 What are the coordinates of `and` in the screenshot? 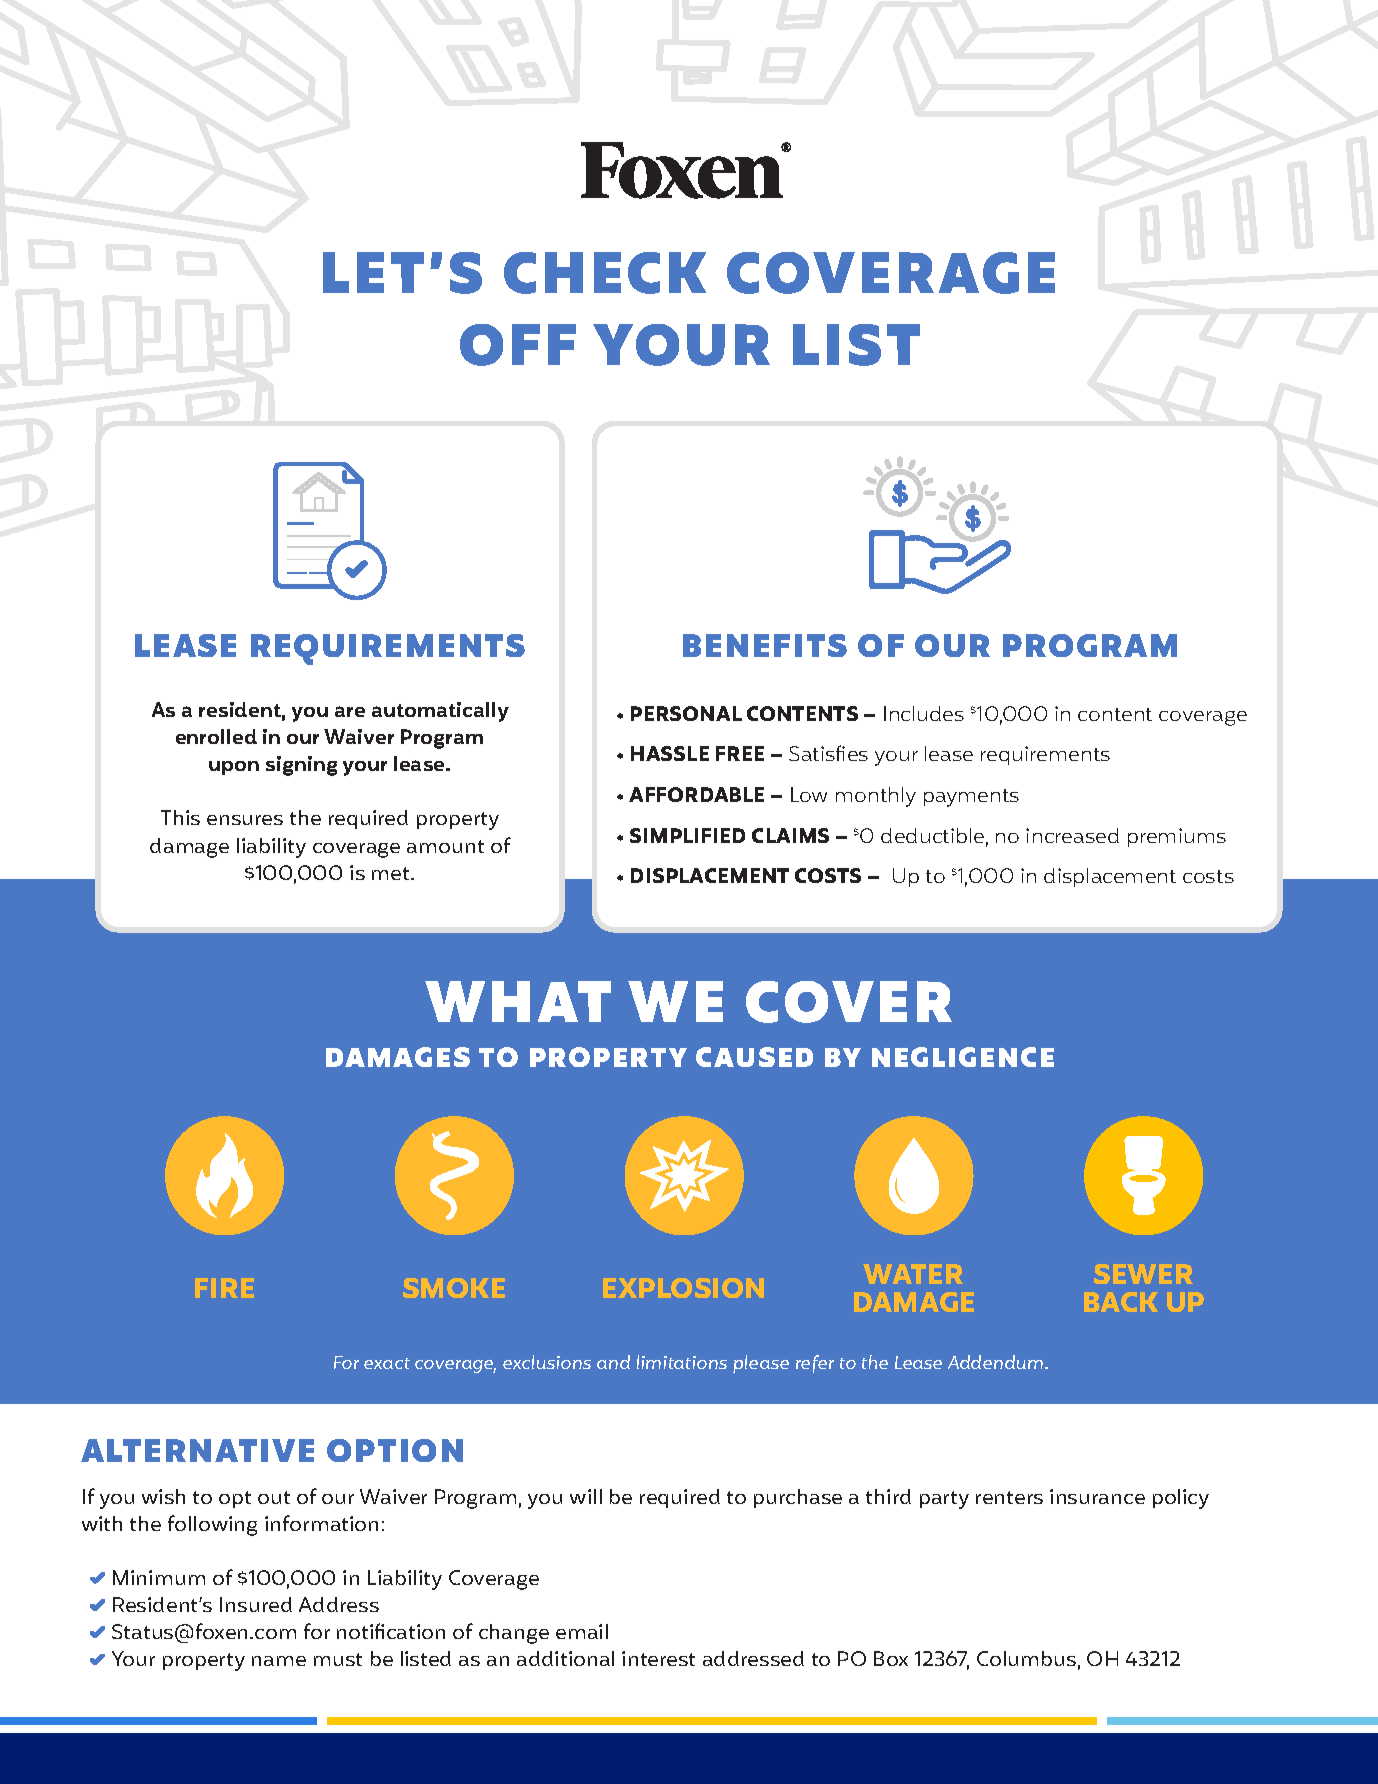 It's located at (613, 1362).
